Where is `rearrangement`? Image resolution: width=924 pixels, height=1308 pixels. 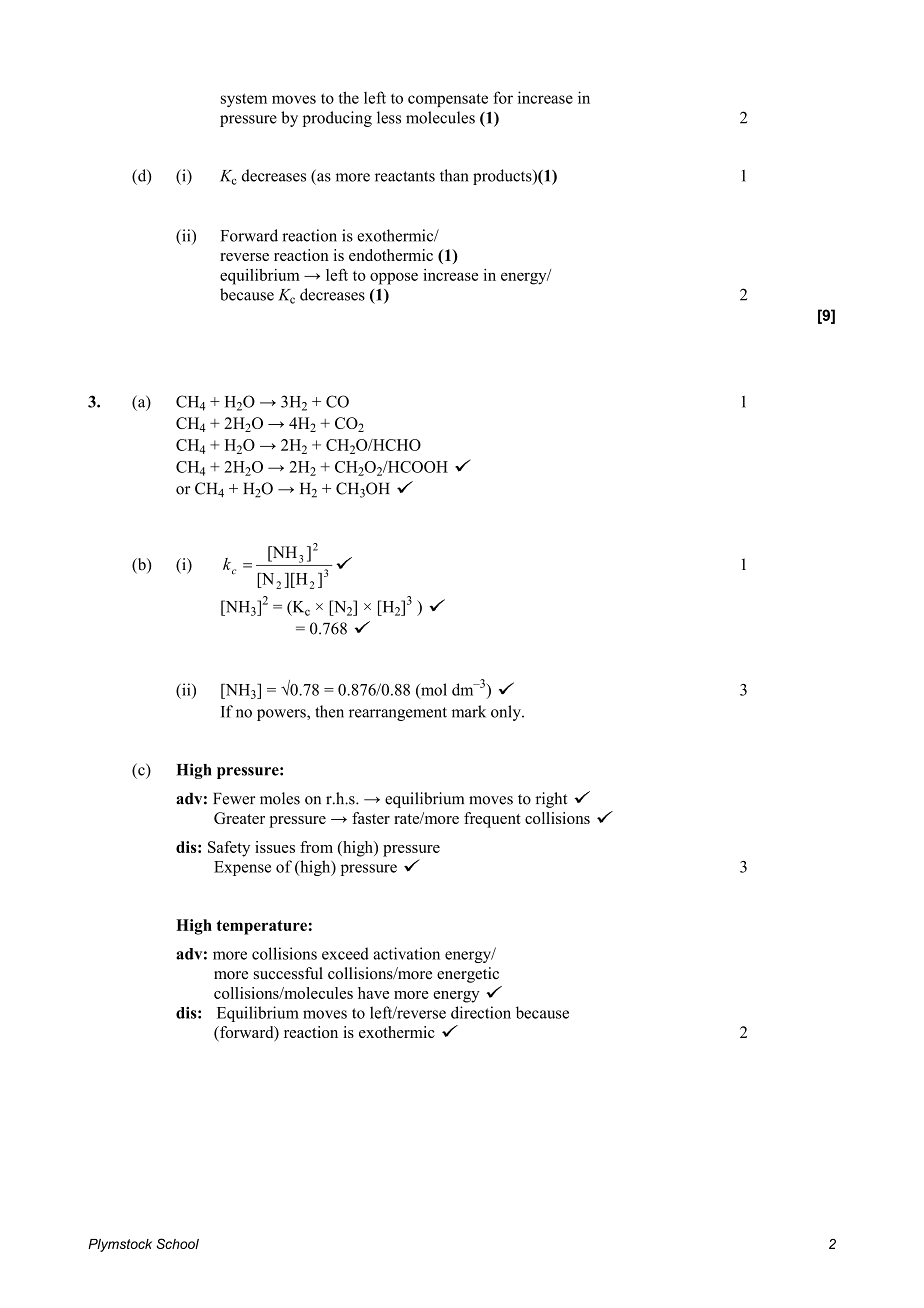
rearrangement is located at coordinates (398, 714).
